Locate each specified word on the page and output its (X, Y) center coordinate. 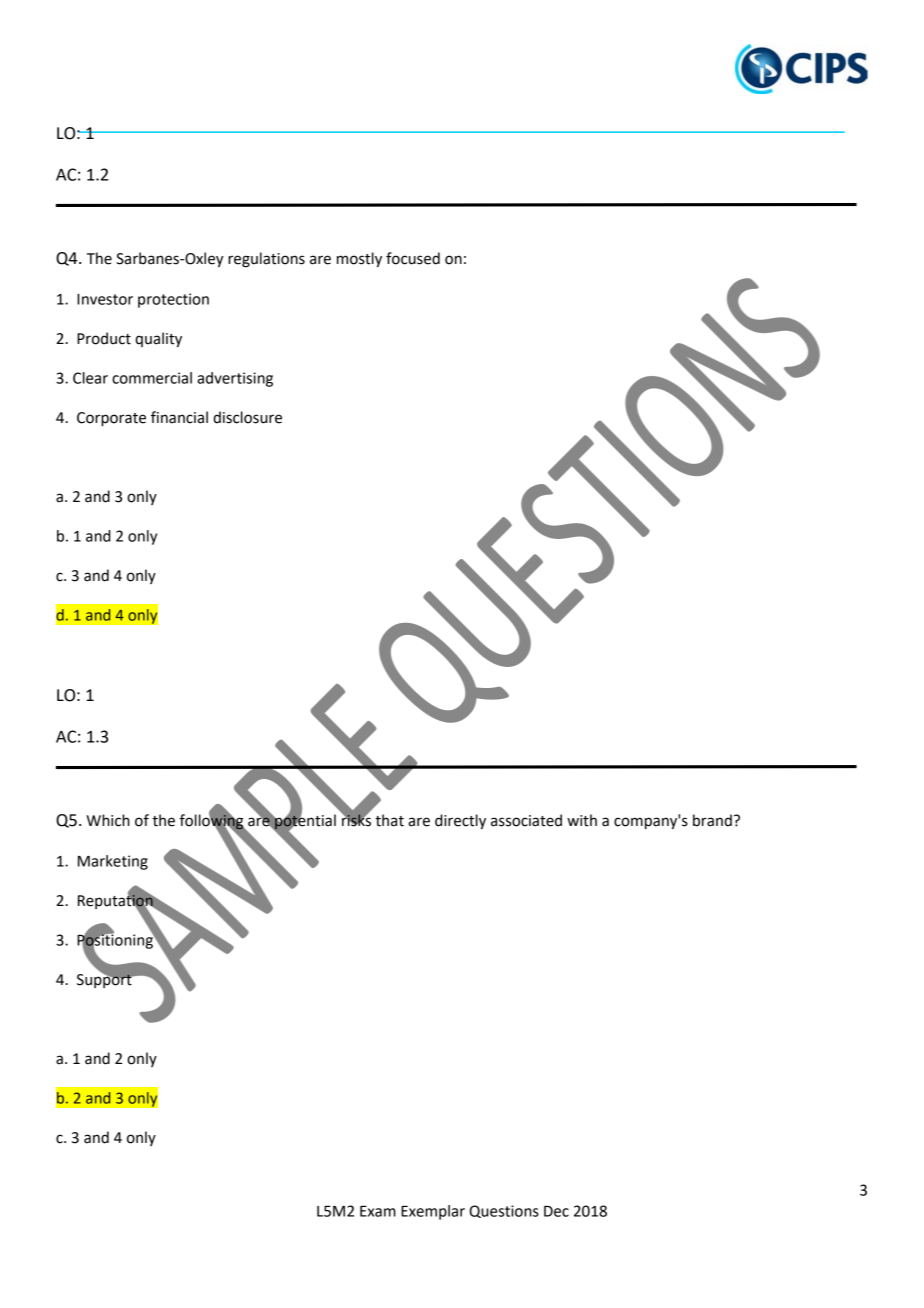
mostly (359, 259)
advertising (235, 379)
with (582, 820)
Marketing (113, 862)
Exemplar (433, 1212)
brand (712, 820)
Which (108, 820)
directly (460, 821)
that (389, 820)
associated (526, 820)
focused (413, 258)
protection (173, 300)
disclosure (247, 417)
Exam (378, 1211)
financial (179, 417)
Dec (556, 1211)
